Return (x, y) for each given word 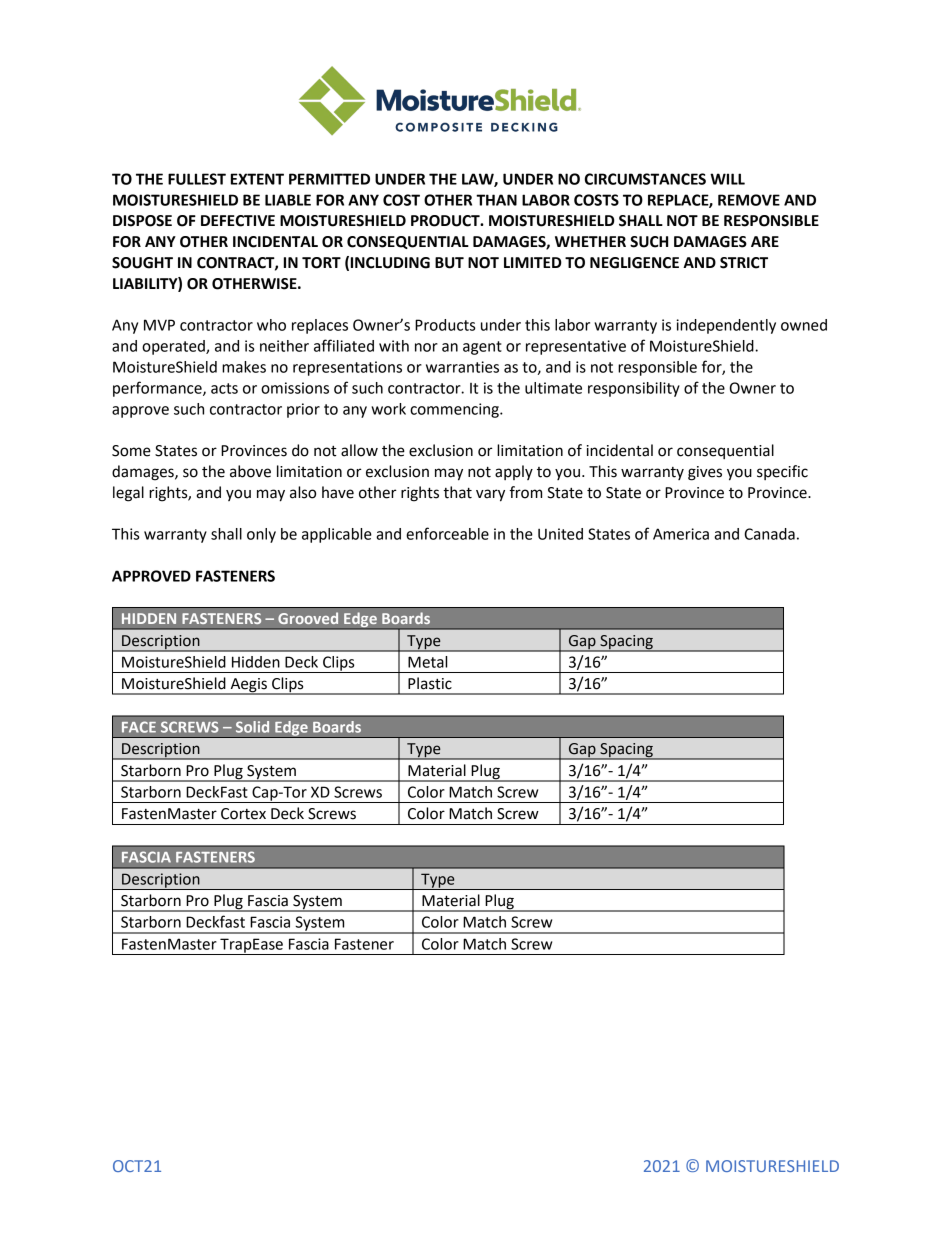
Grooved (308, 618)
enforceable (447, 533)
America (681, 534)
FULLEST (197, 179)
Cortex (243, 814)
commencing (455, 410)
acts (224, 388)
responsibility (634, 389)
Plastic (430, 683)
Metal (427, 662)
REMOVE (749, 200)
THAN (496, 200)
